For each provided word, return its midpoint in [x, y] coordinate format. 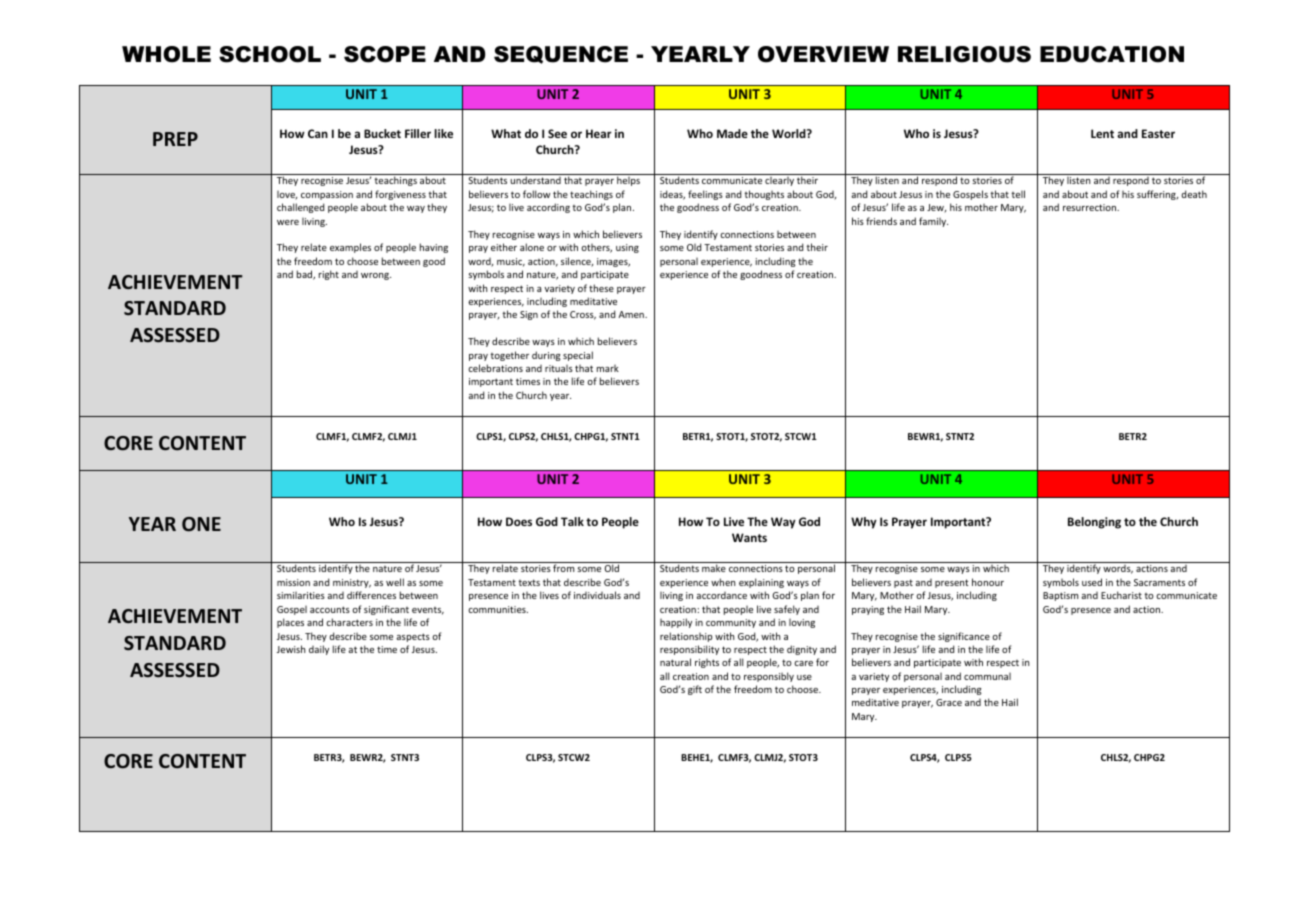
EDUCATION [1112, 54]
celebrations [495, 368]
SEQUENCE [561, 55]
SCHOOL [270, 54]
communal [987, 676]
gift [695, 690]
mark [608, 368]
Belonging [1094, 523]
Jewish [291, 649]
